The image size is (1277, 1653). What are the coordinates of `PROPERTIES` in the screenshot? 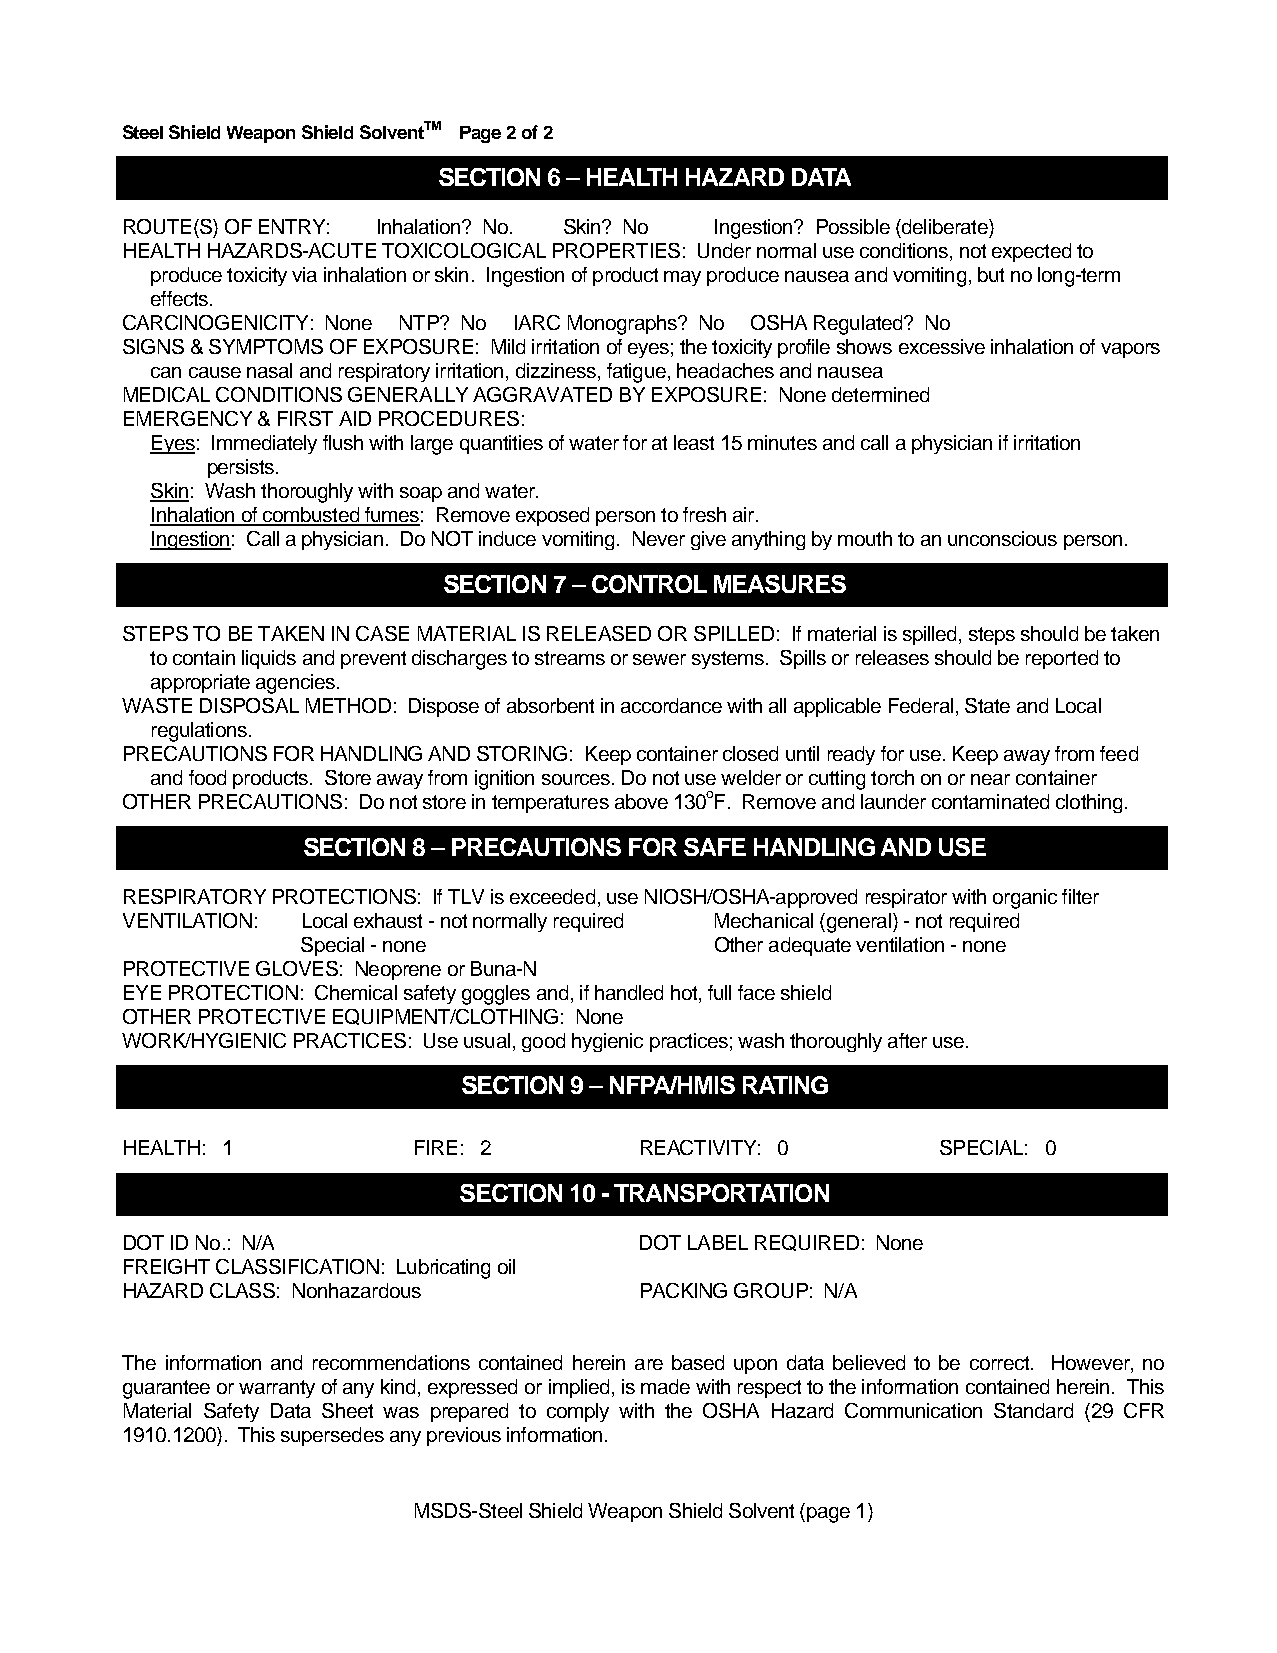 It's located at (616, 250).
